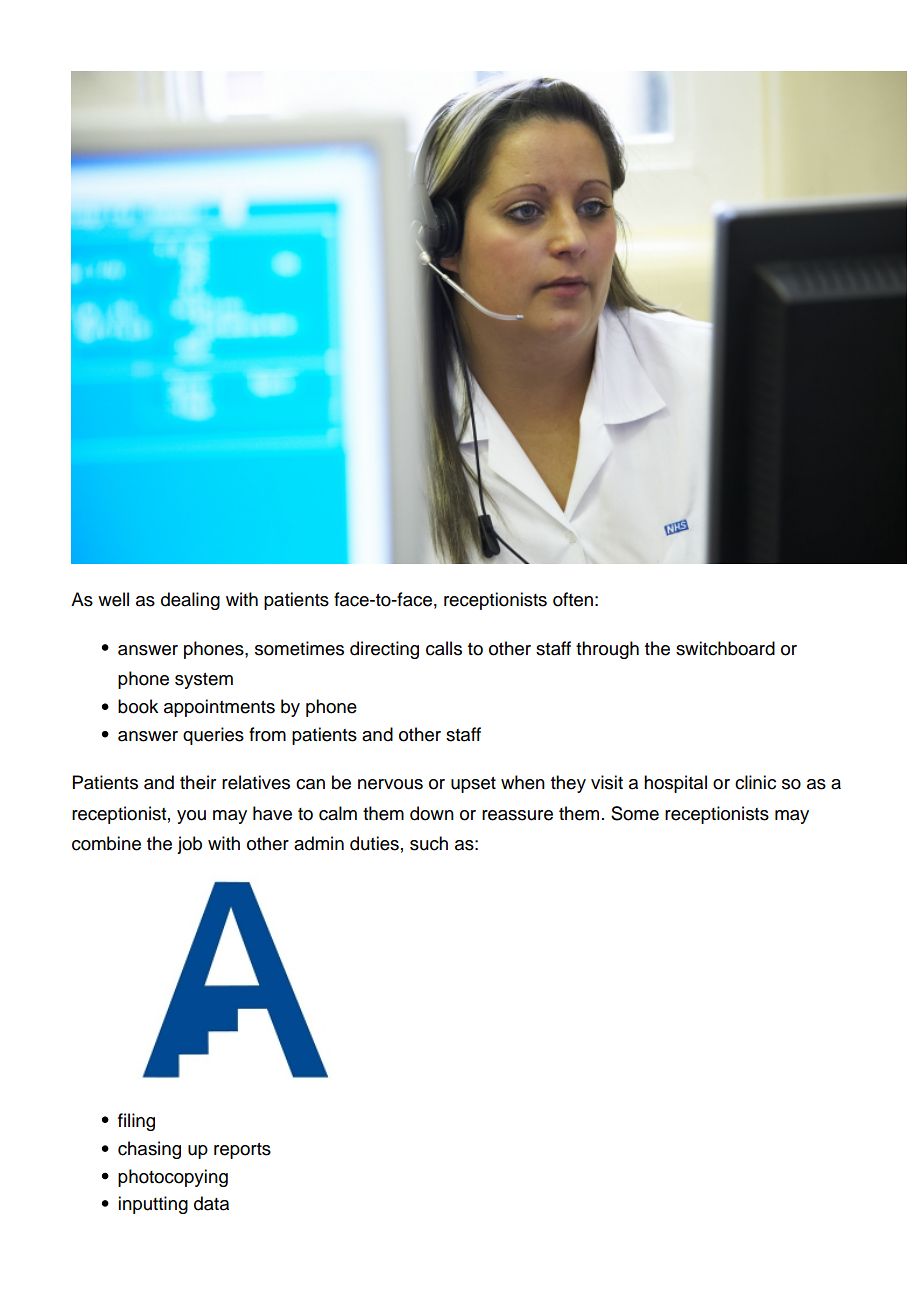 The image size is (924, 1308). I want to click on dealing, so click(190, 601).
